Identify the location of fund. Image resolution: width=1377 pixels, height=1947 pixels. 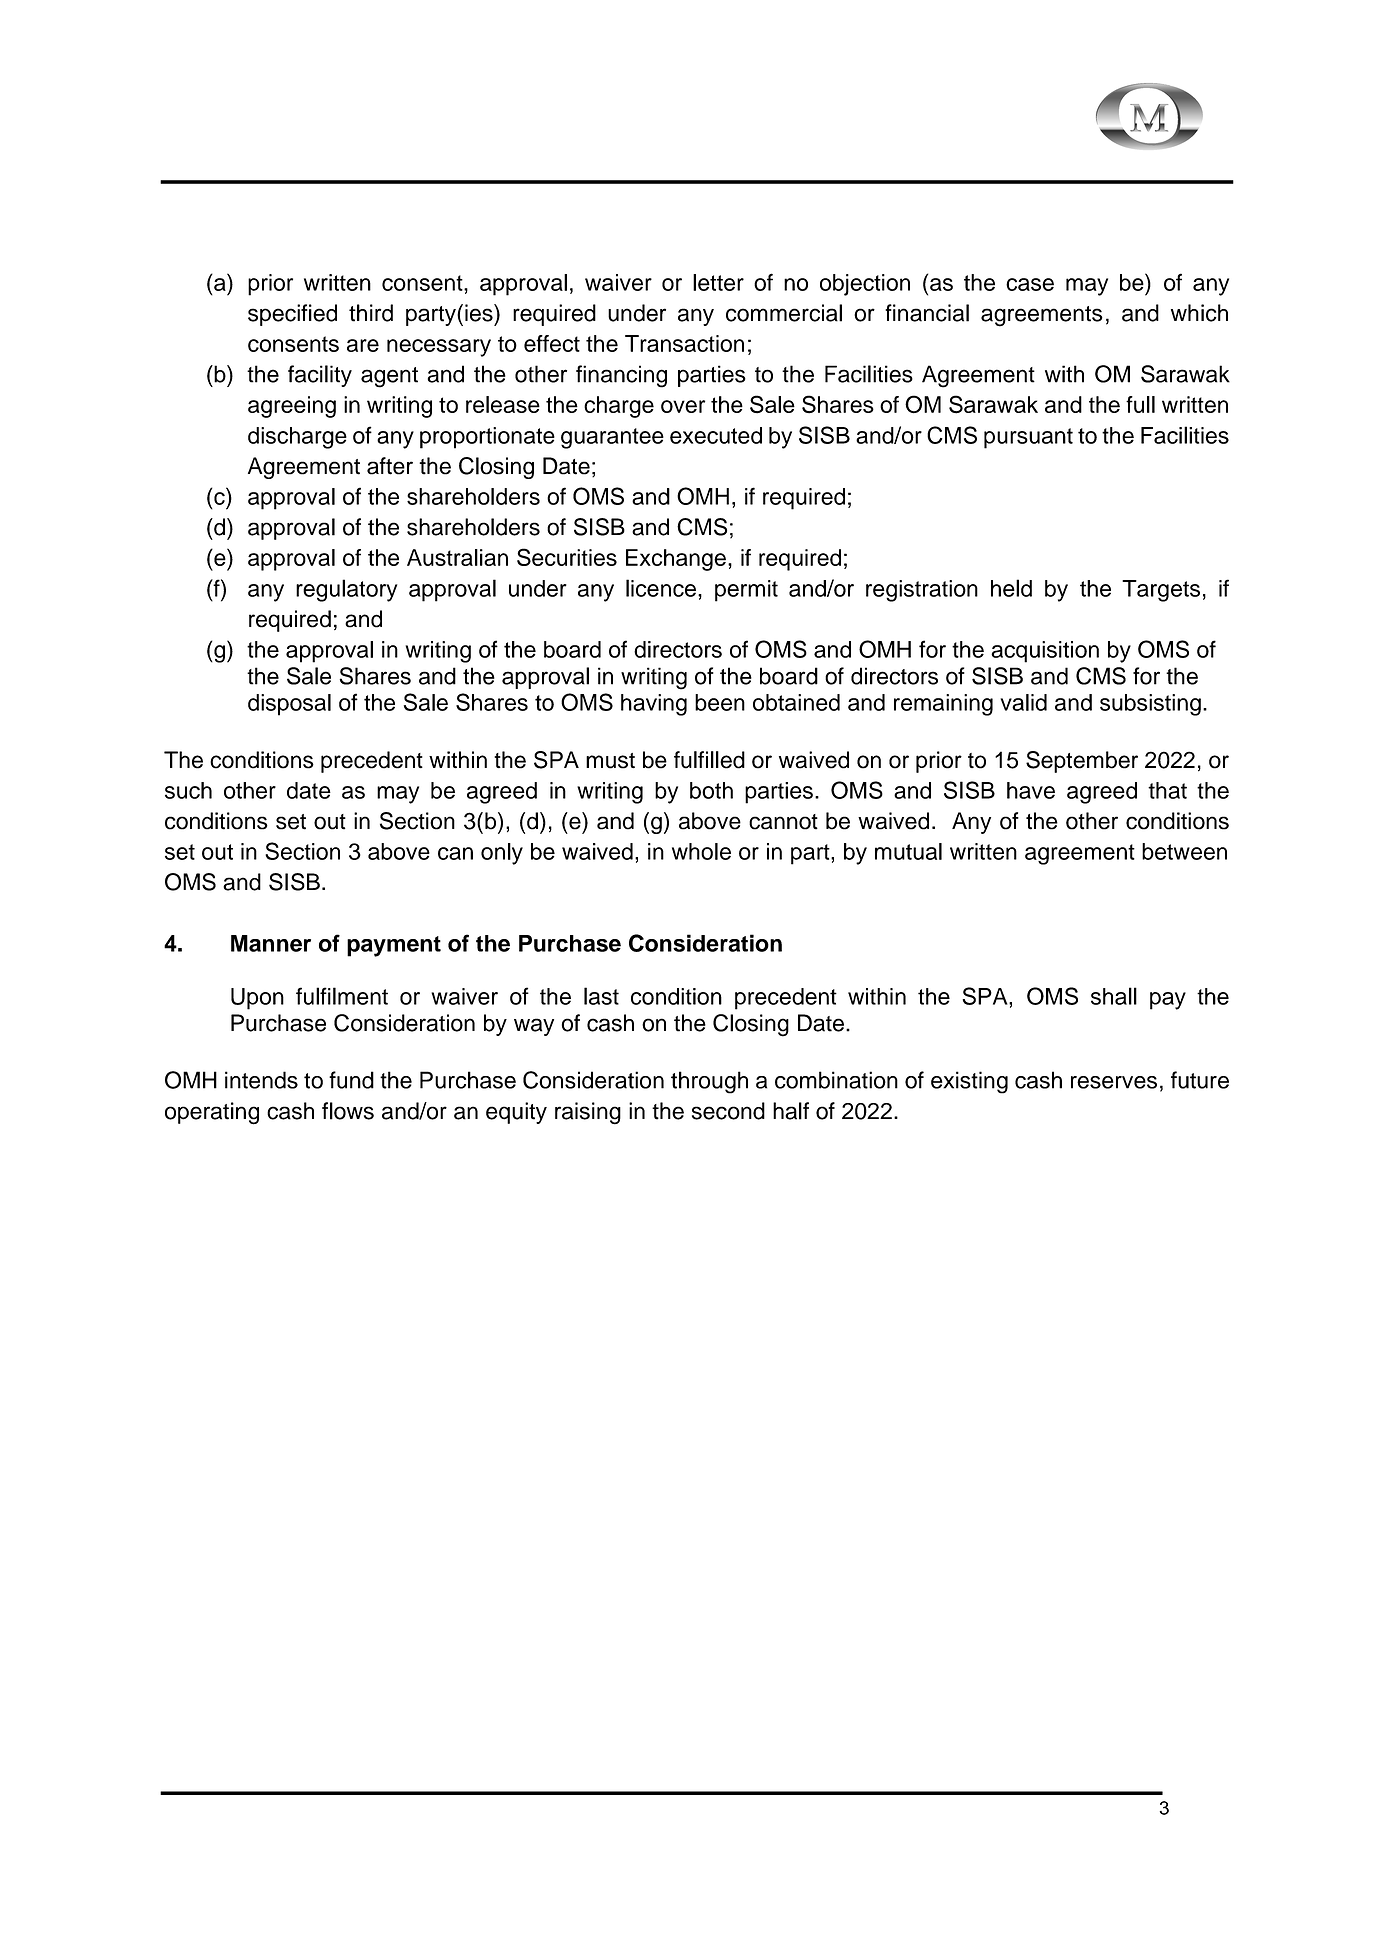
(351, 1080).
